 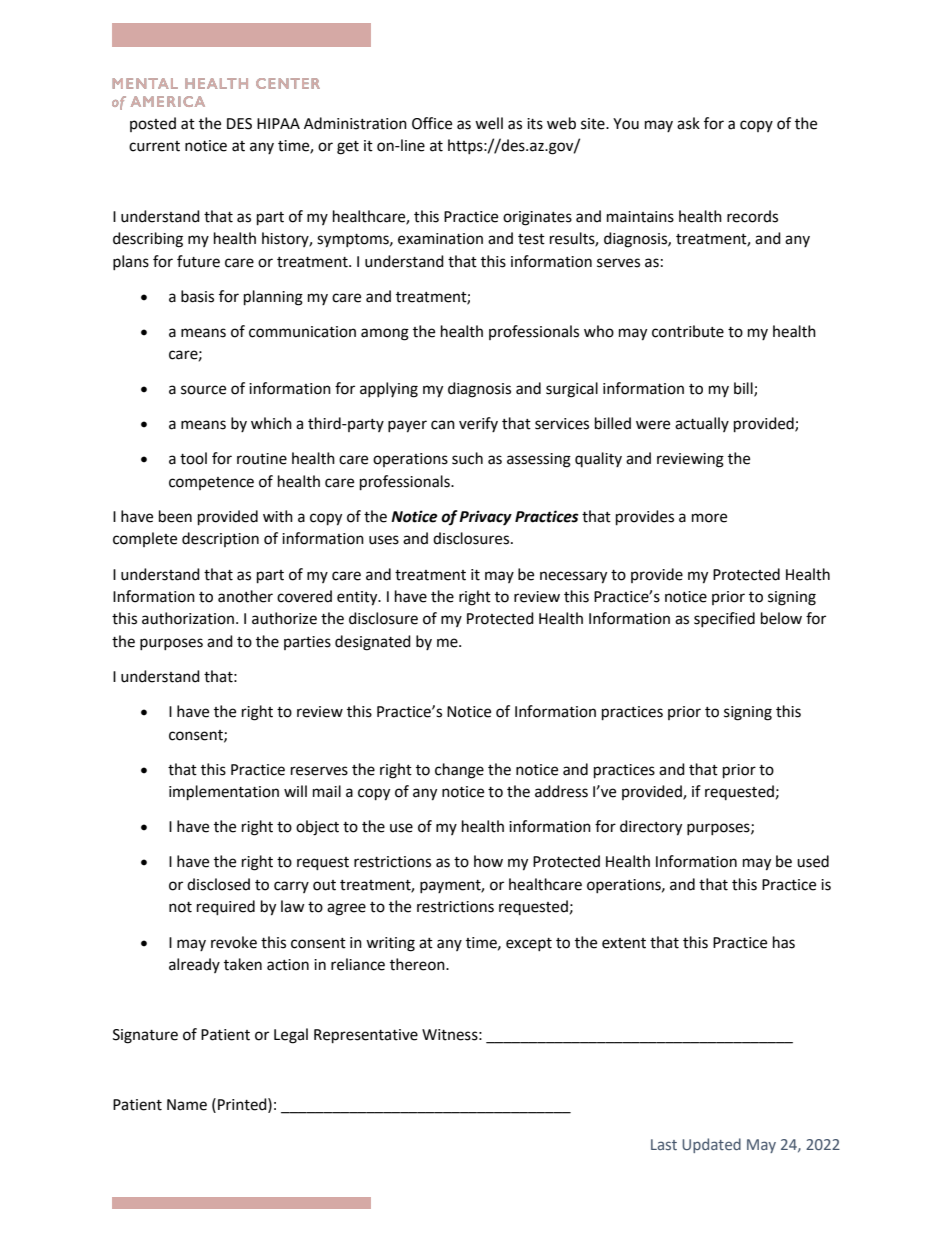 What do you see at coordinates (711, 1145) in the page?
I see `Updated` at bounding box center [711, 1145].
